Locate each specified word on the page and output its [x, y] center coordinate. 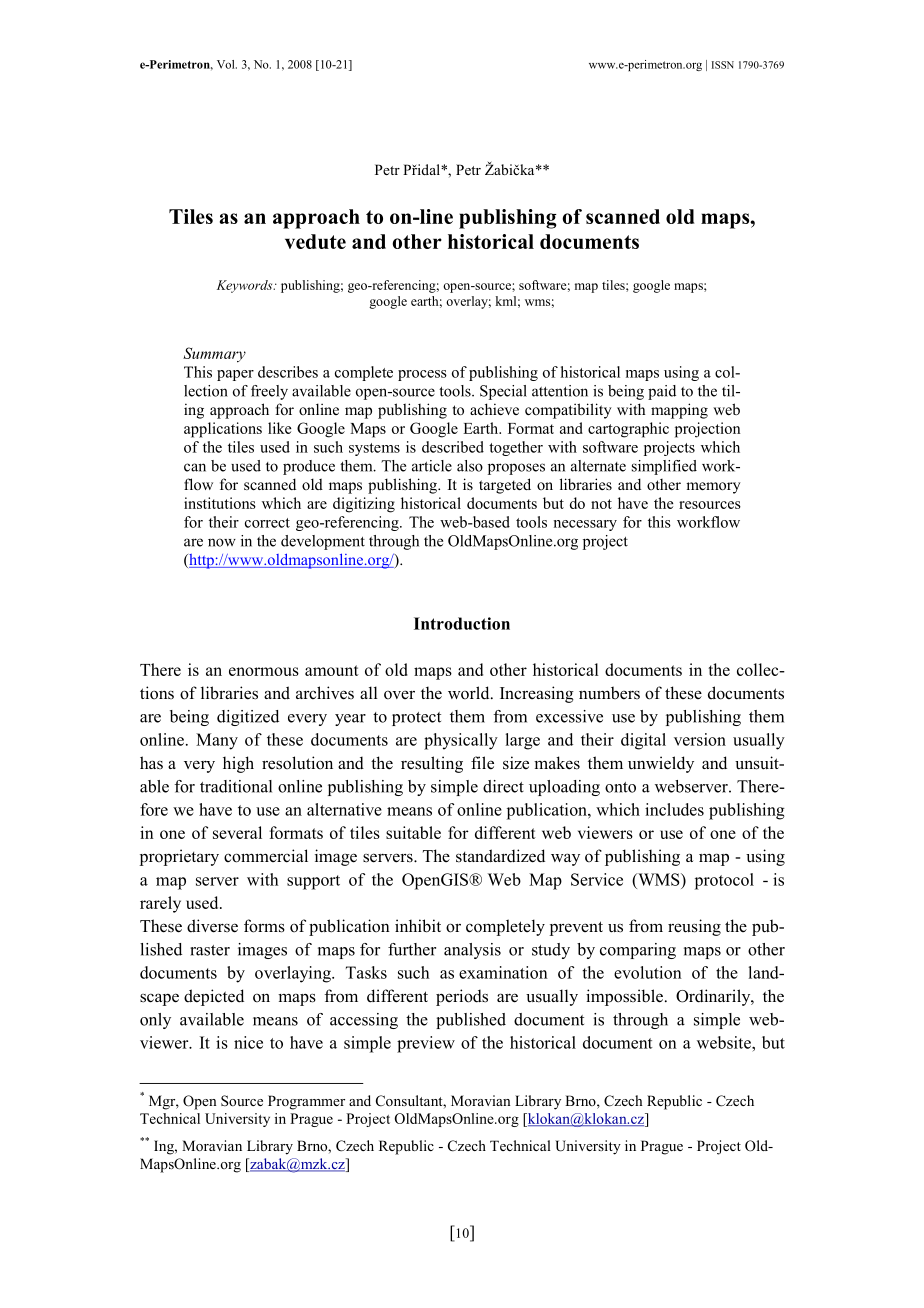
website [725, 1042]
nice [248, 1042]
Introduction [462, 623]
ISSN [722, 65]
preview [426, 1044]
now [222, 542]
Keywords [246, 286]
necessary [585, 525]
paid [662, 392]
